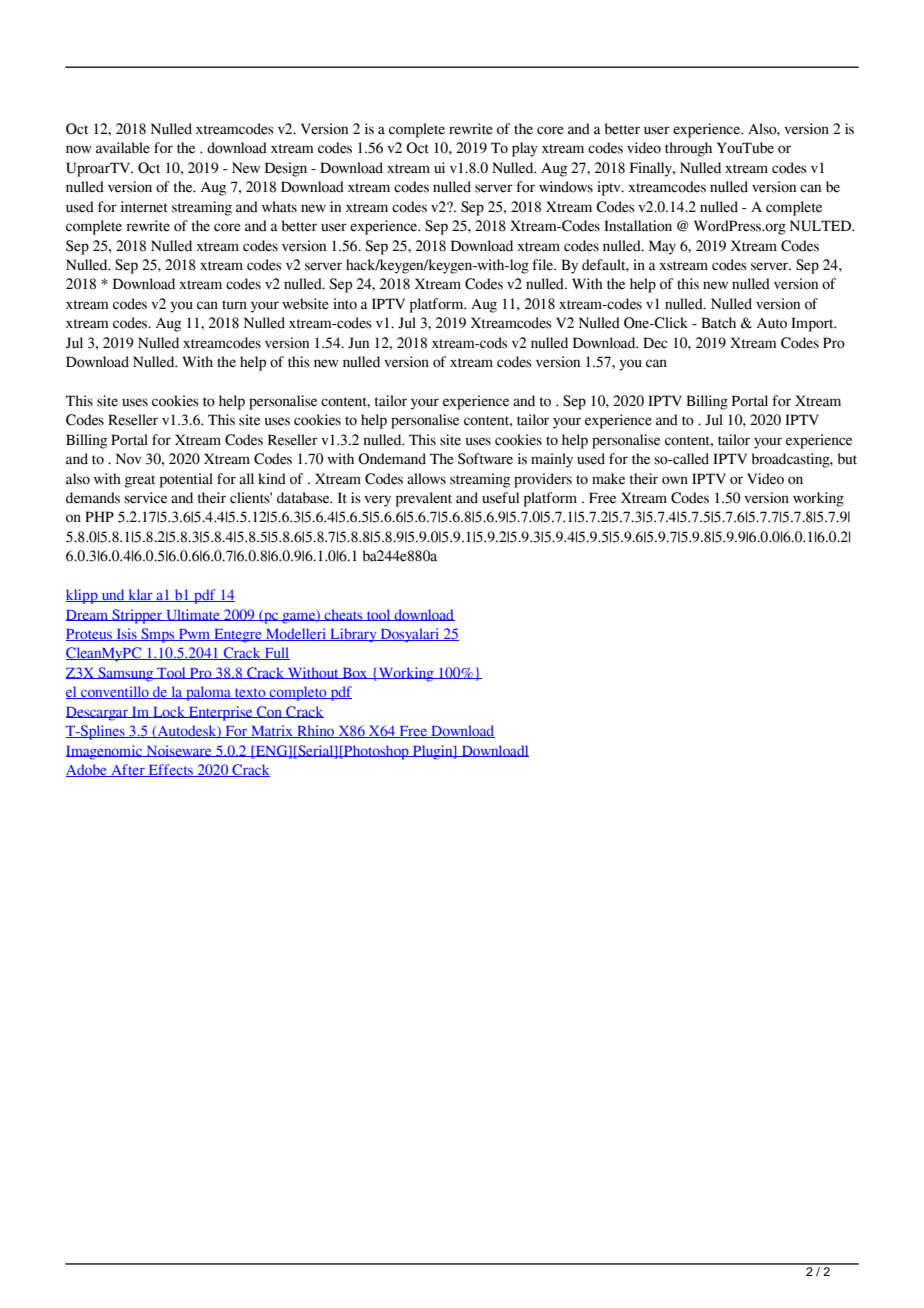 The height and width of the screenshot is (1308, 924). What do you see at coordinates (608, 479) in the screenshot?
I see `make` at bounding box center [608, 479].
